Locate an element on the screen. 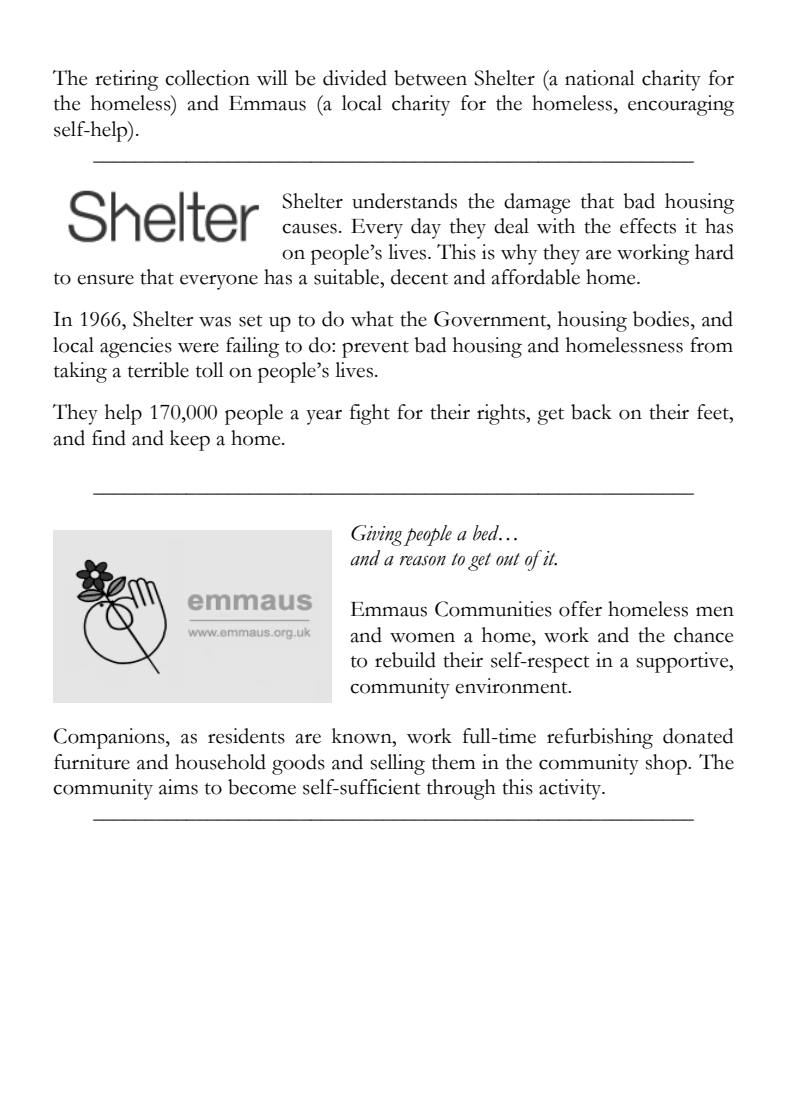 The width and height of the screenshot is (790, 1120). retiring is located at coordinates (126, 80).
